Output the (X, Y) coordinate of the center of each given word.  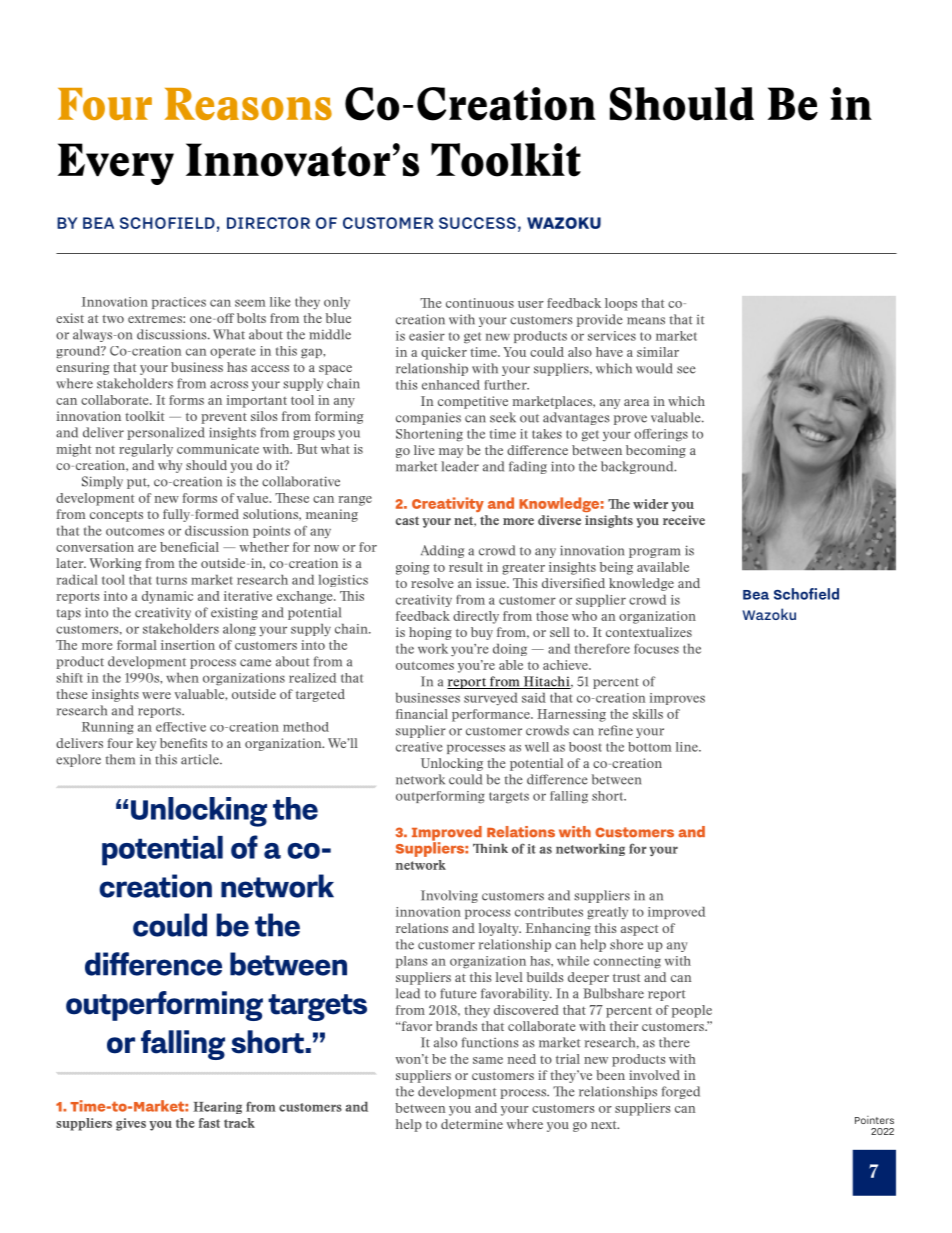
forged (681, 1092)
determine (472, 1124)
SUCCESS (477, 223)
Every (116, 164)
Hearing (217, 1108)
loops (621, 304)
